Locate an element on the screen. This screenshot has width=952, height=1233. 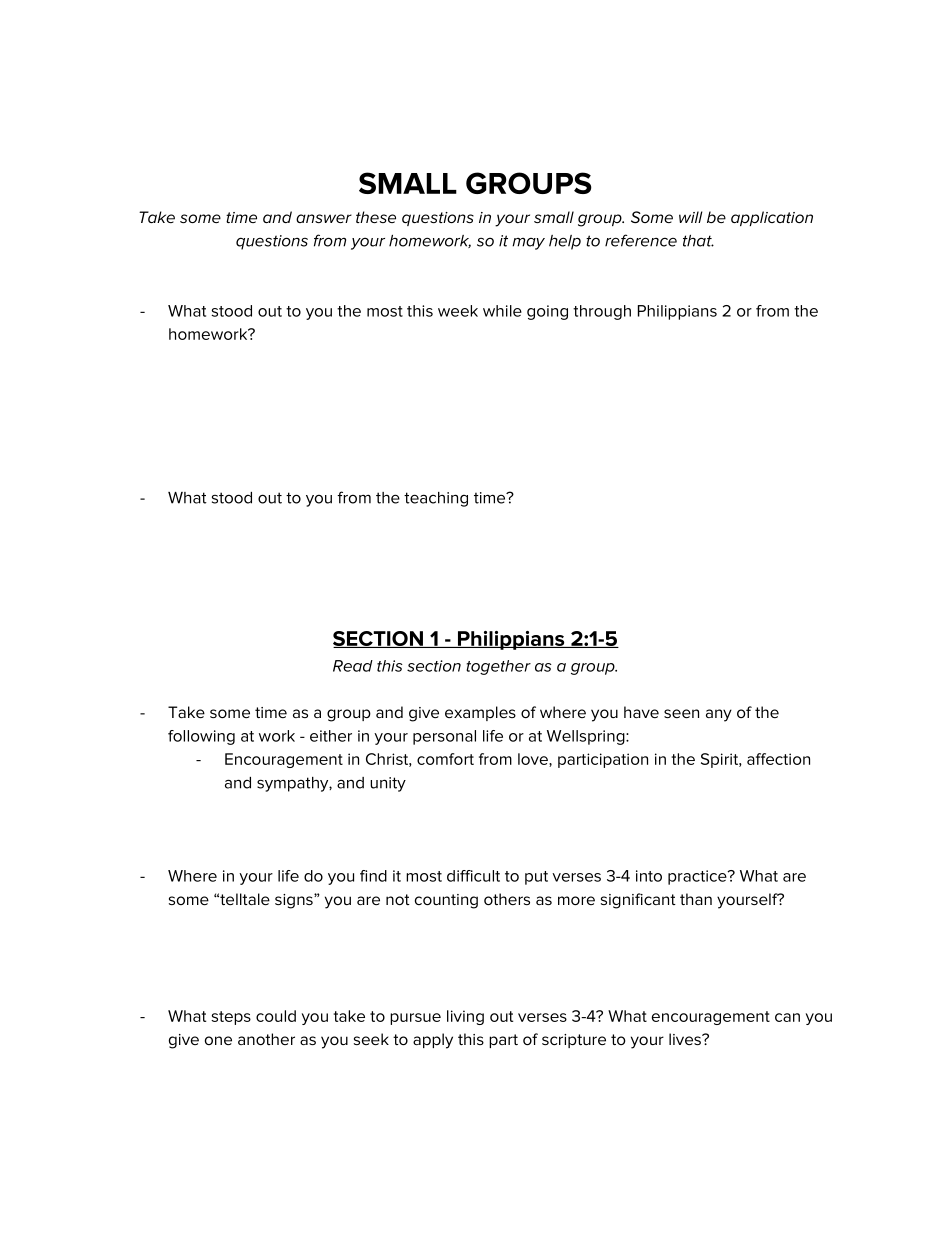
may is located at coordinates (528, 244).
